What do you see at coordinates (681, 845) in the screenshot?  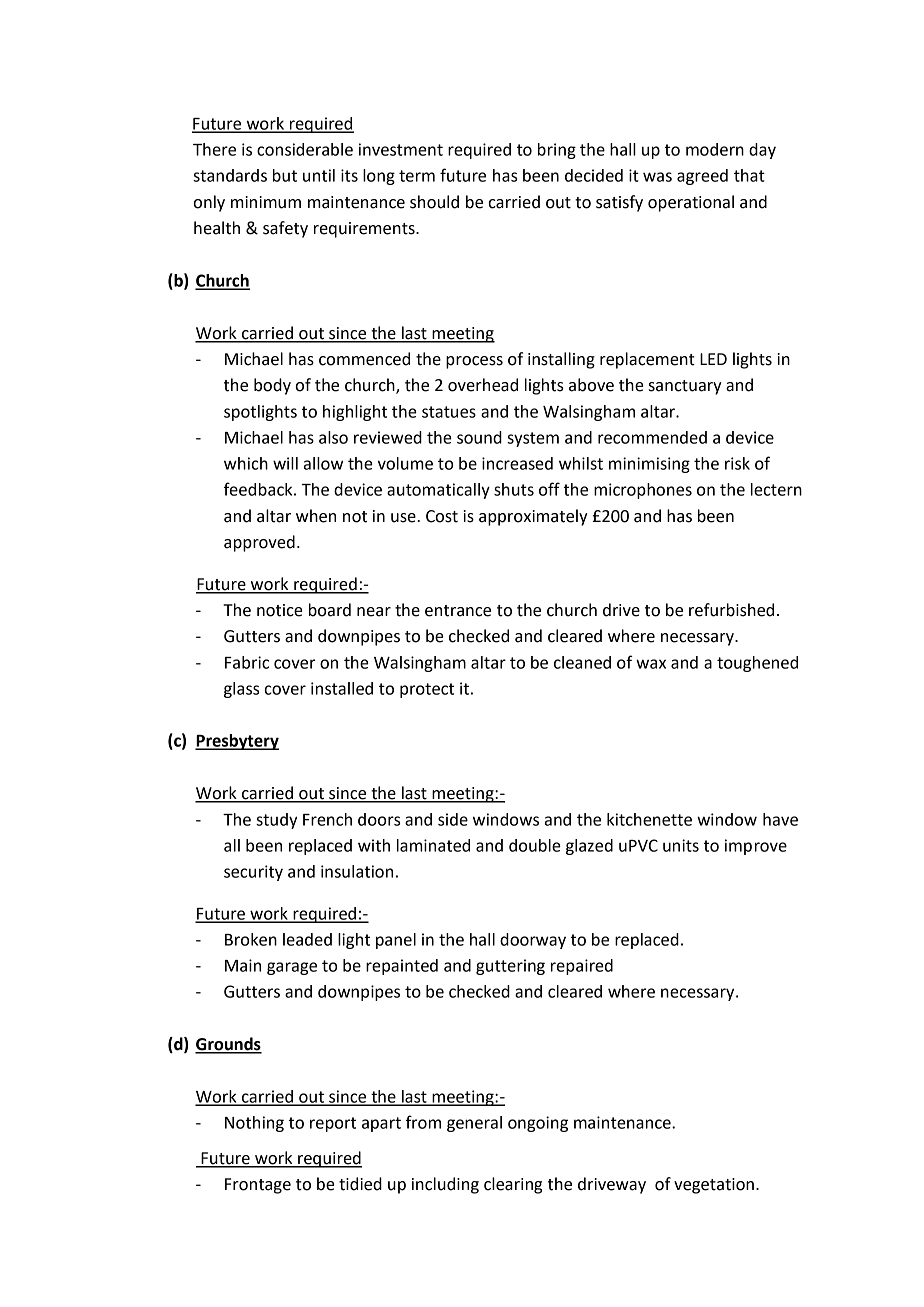 I see `units` at bounding box center [681, 845].
